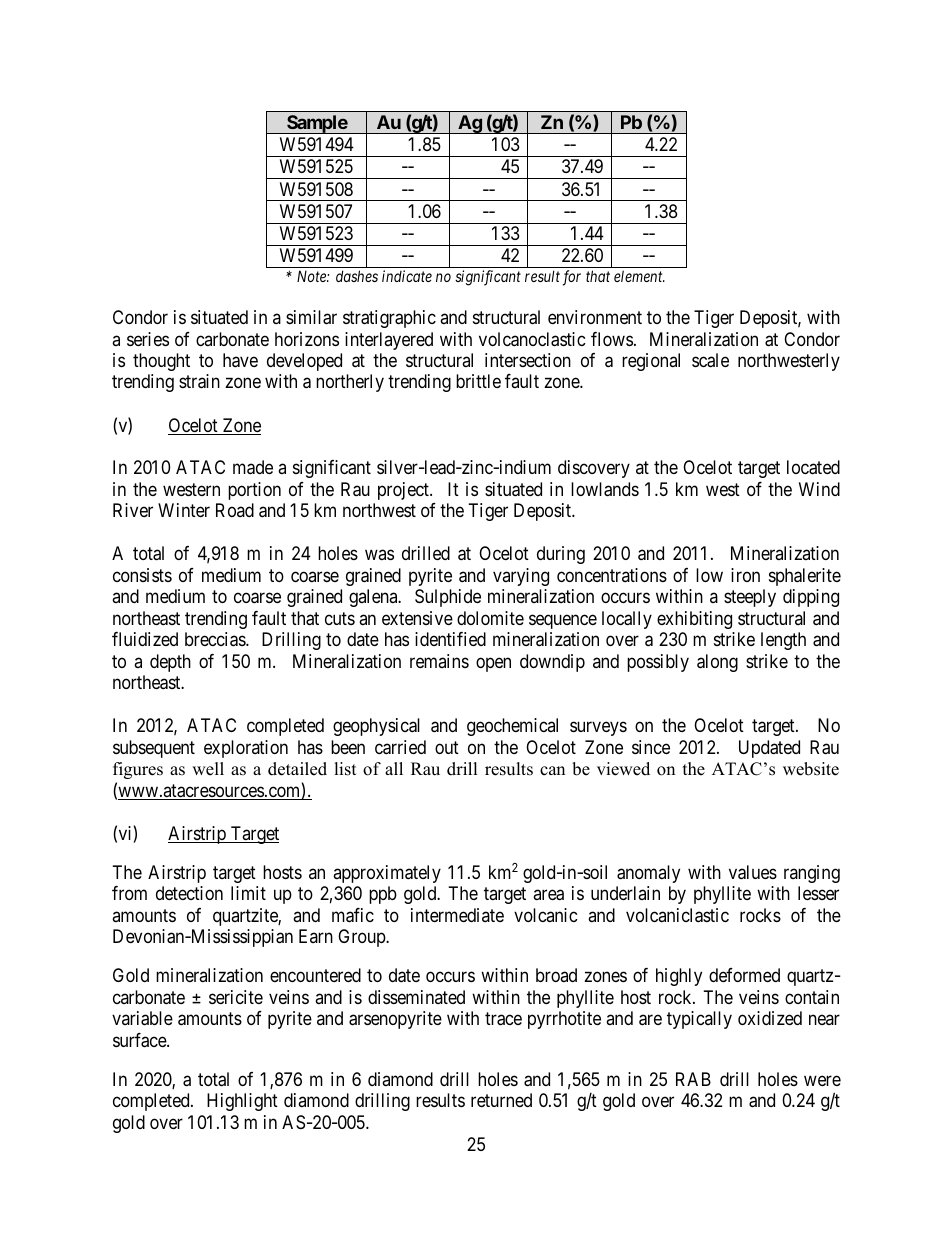 This screenshot has height=1233, width=952. What do you see at coordinates (521, 577) in the screenshot?
I see `varying` at bounding box center [521, 577].
